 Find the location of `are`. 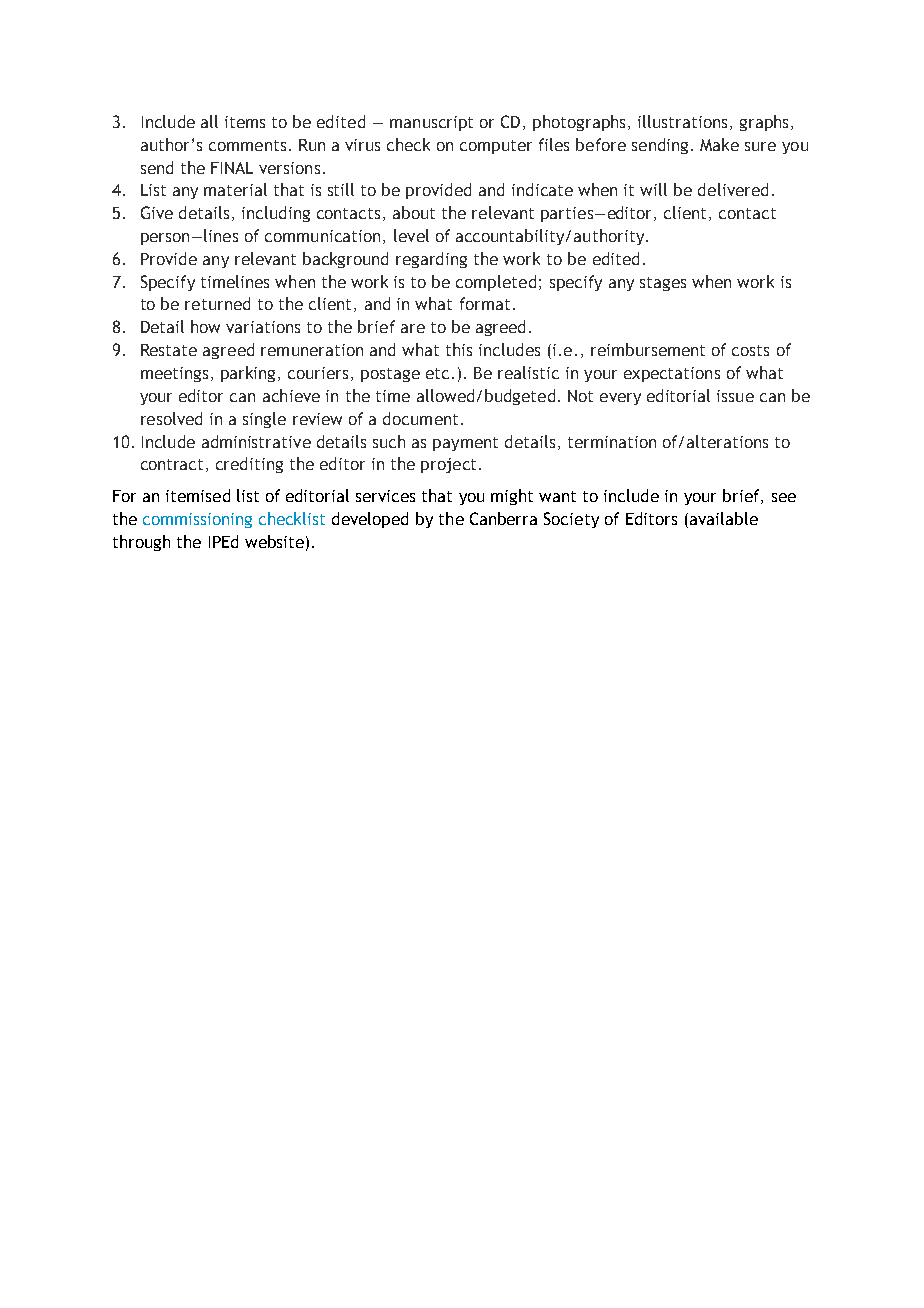

are is located at coordinates (413, 328).
